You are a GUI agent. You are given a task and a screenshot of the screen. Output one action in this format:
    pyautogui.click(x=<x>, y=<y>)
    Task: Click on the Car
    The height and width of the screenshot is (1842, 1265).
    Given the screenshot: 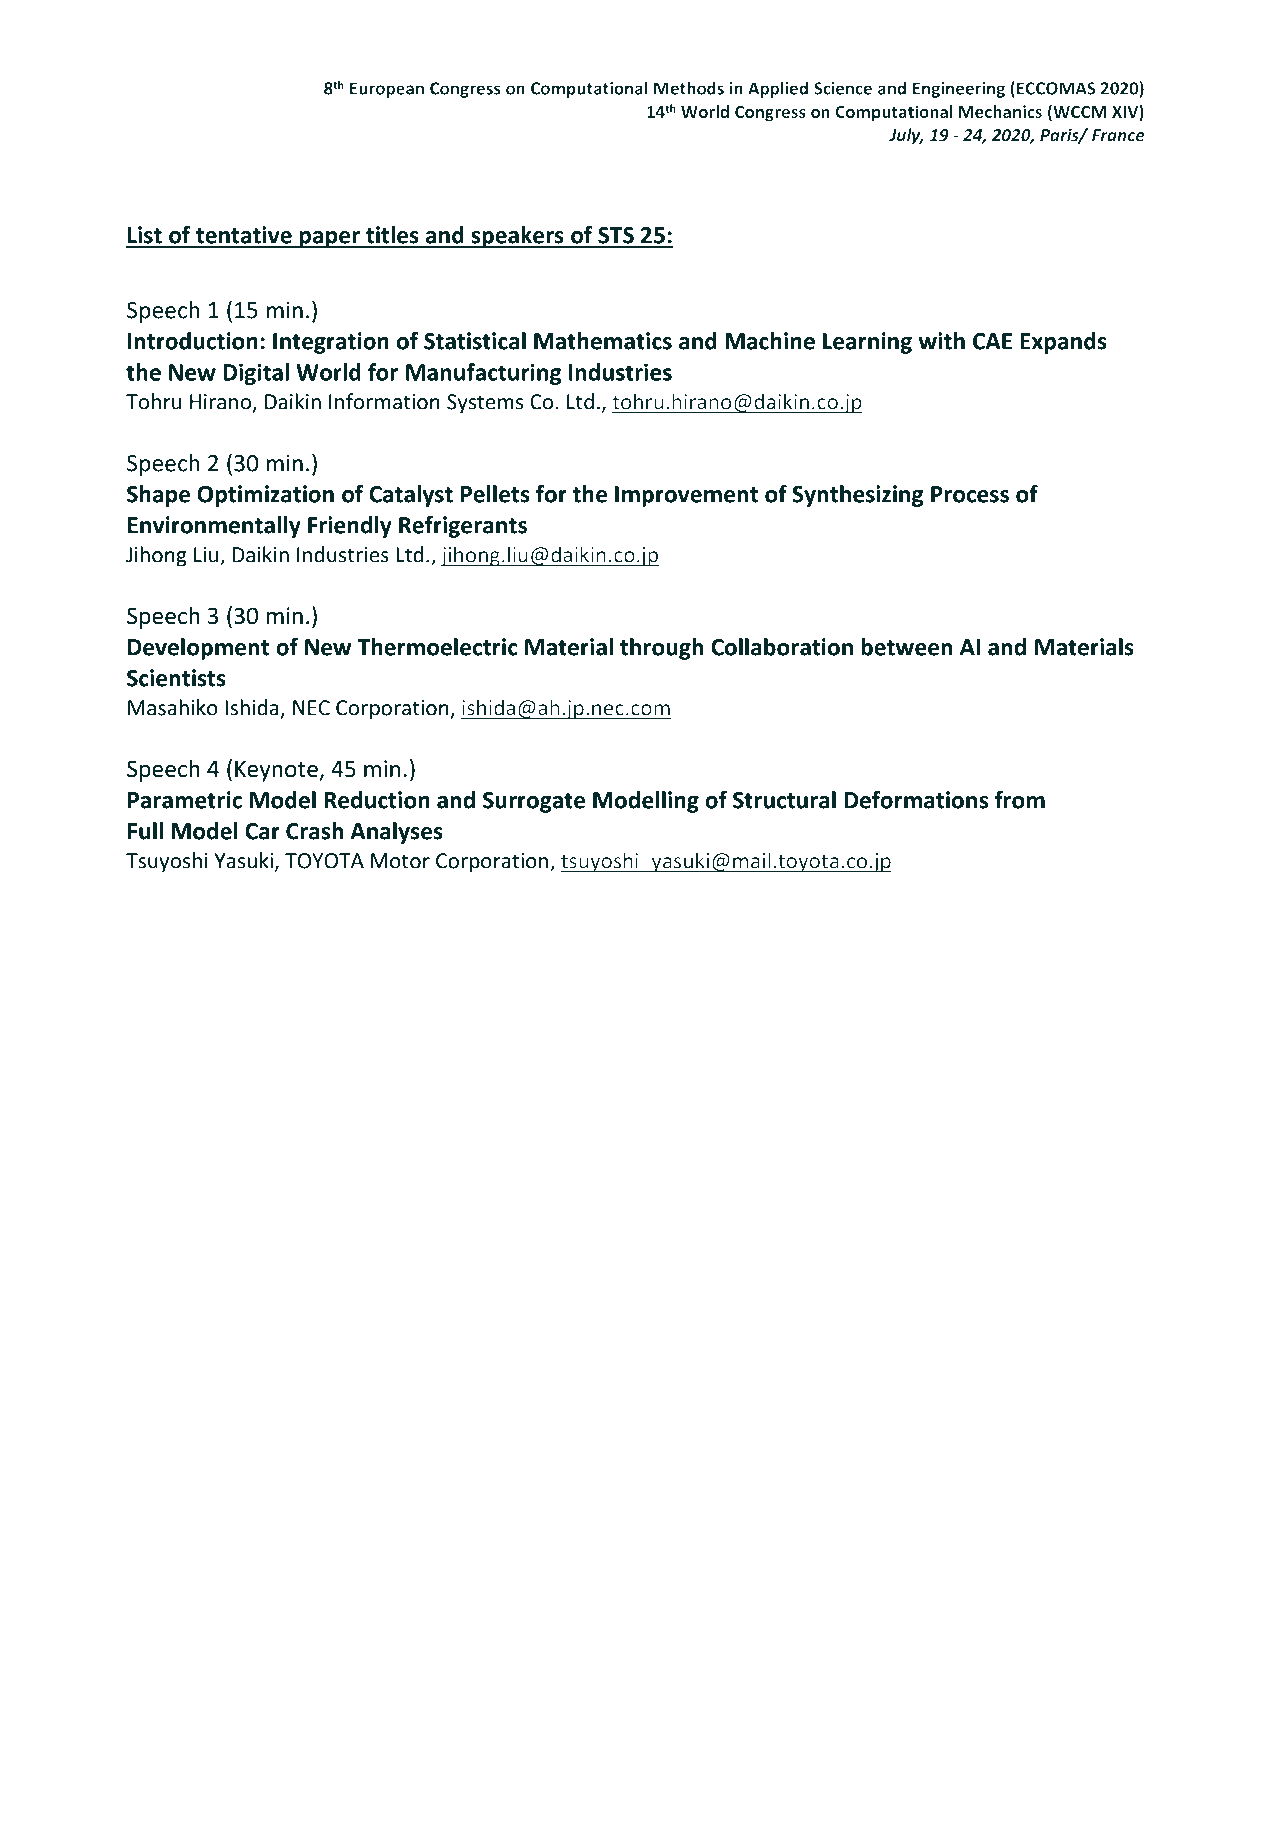 What is the action you would take?
    pyautogui.click(x=262, y=831)
